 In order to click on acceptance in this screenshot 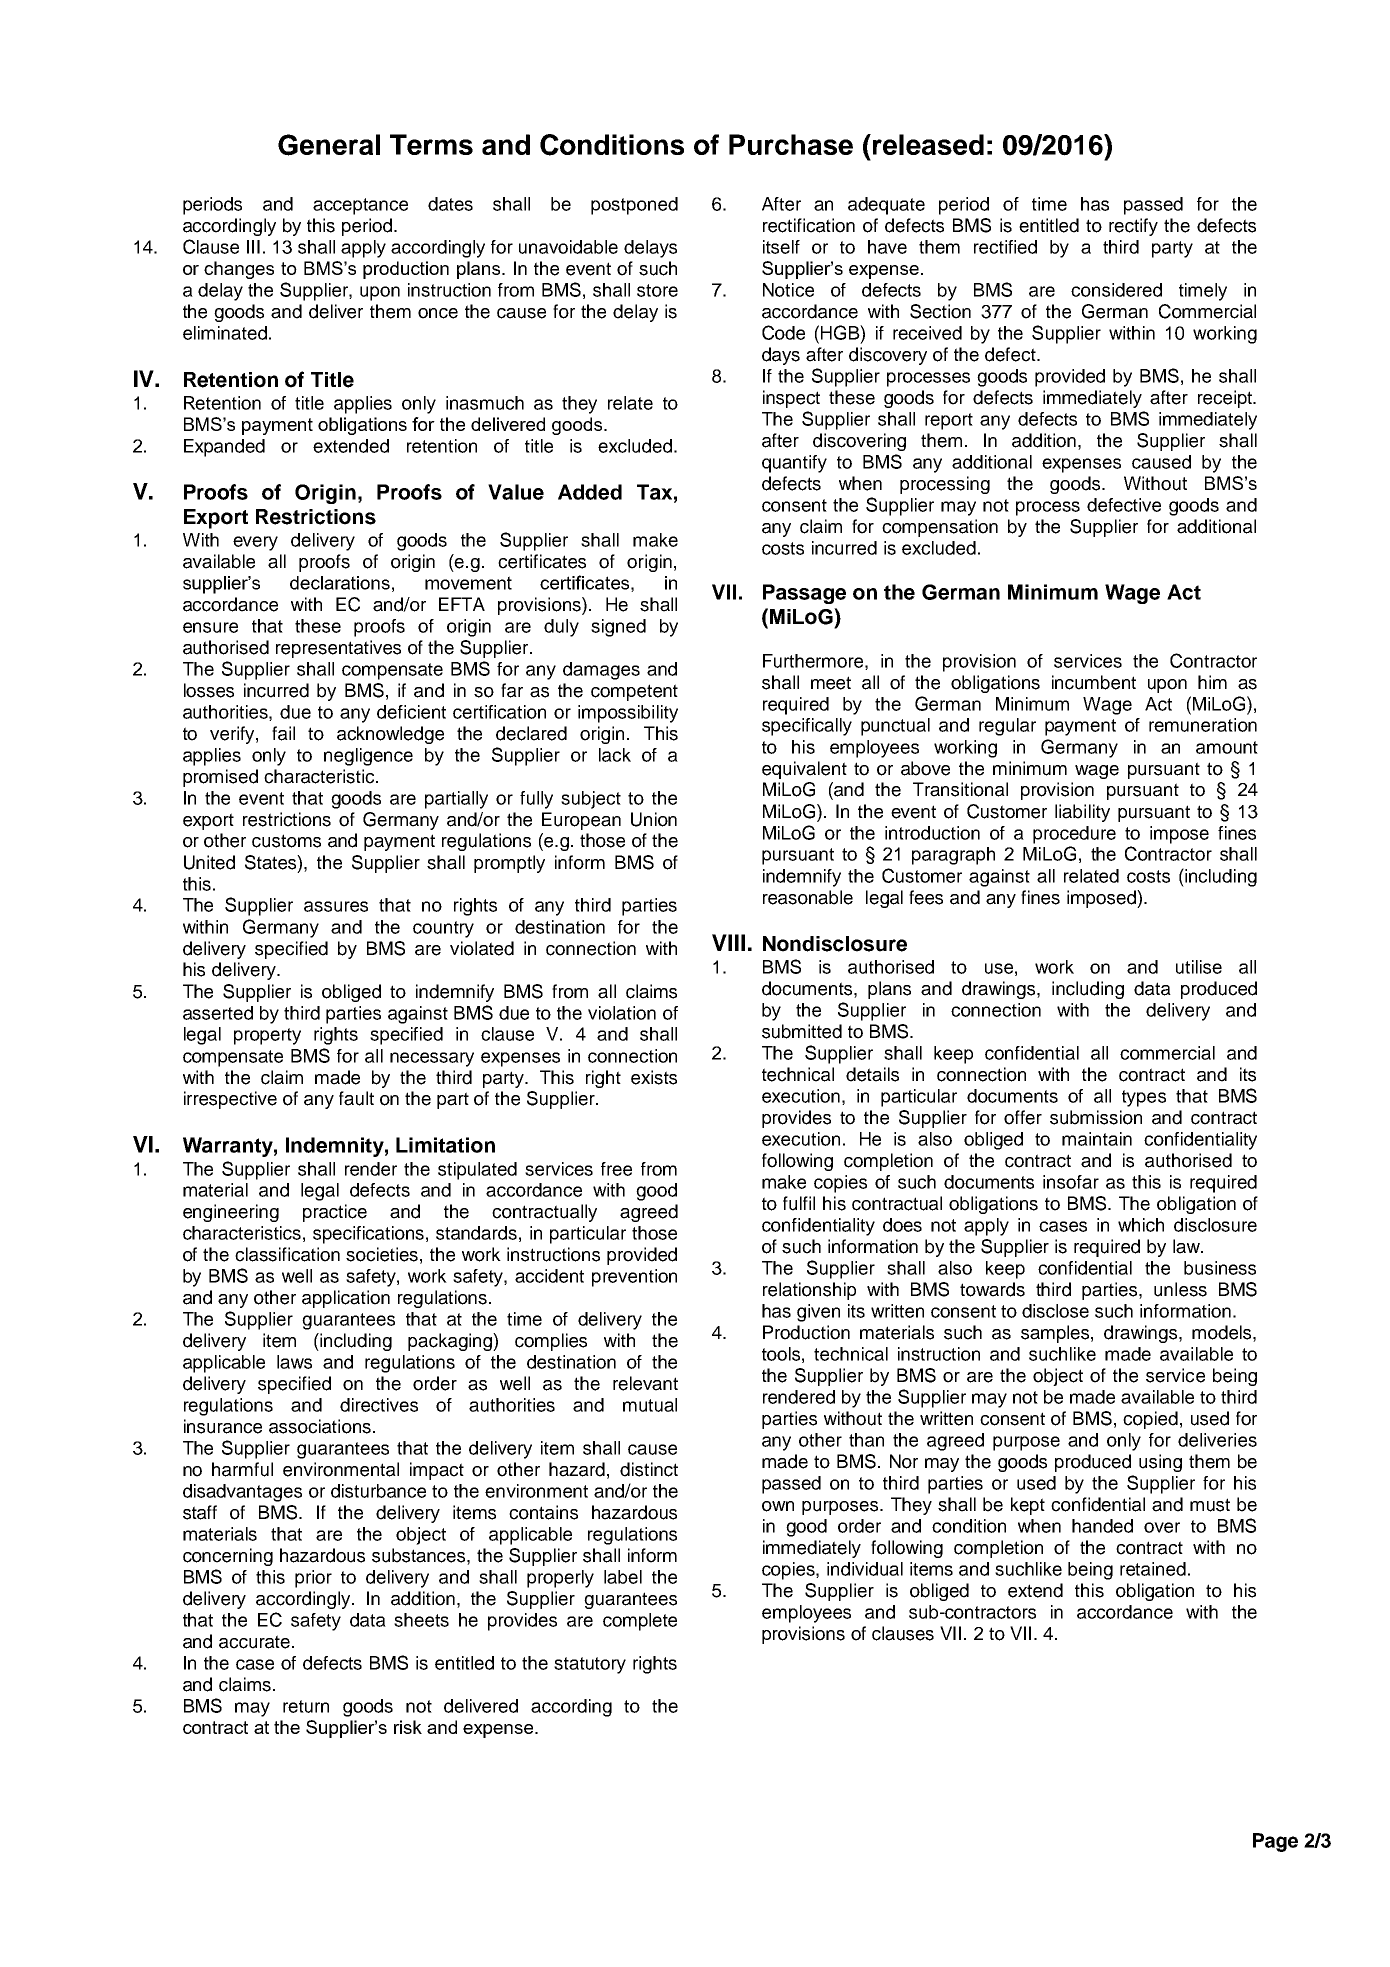, I will do `click(360, 206)`.
